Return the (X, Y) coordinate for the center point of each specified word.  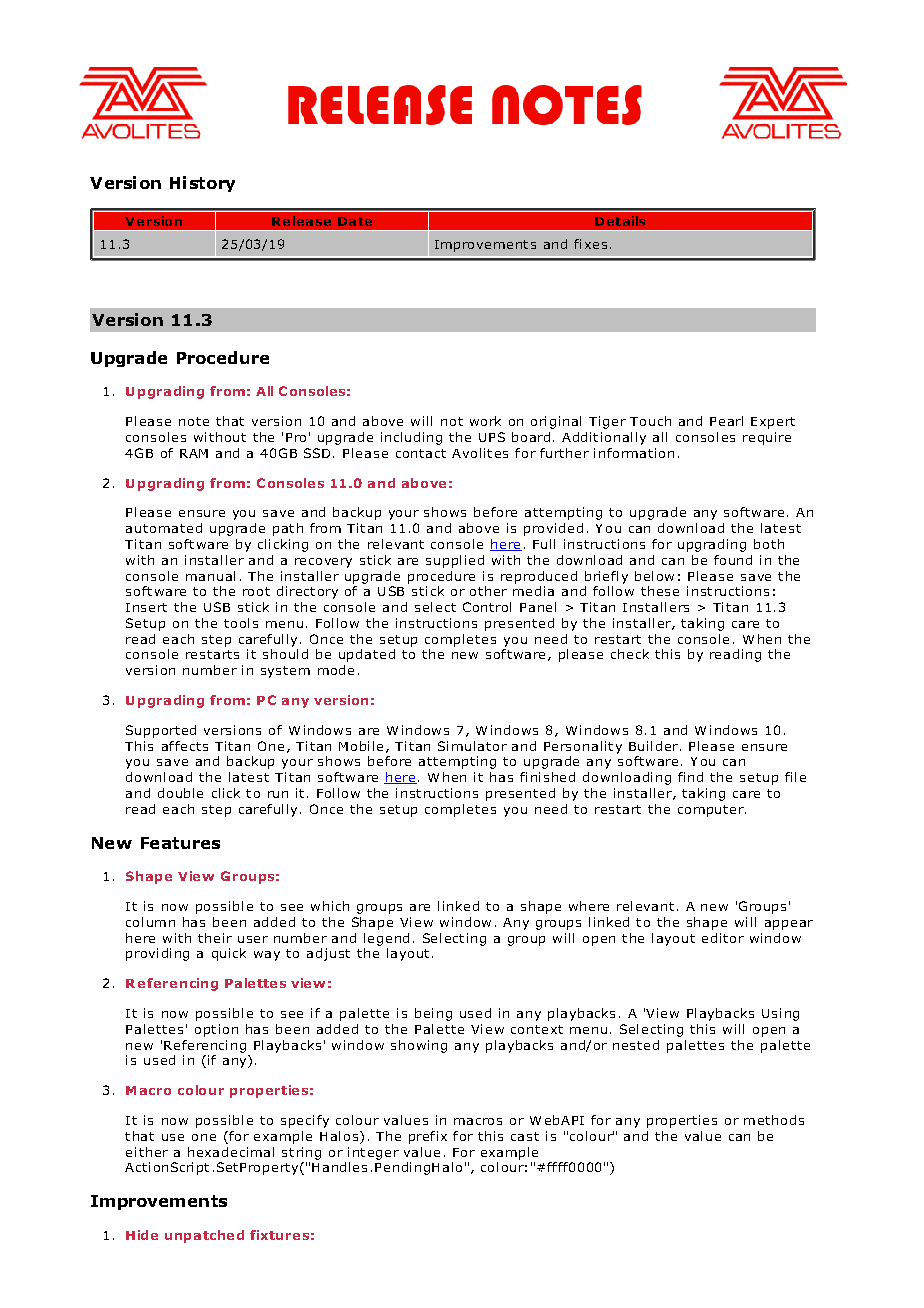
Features (180, 843)
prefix (428, 1137)
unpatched (204, 1236)
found (733, 560)
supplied (455, 561)
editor (723, 938)
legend (386, 939)
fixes (590, 244)
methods (774, 1120)
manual (210, 576)
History (202, 184)
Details (620, 221)
